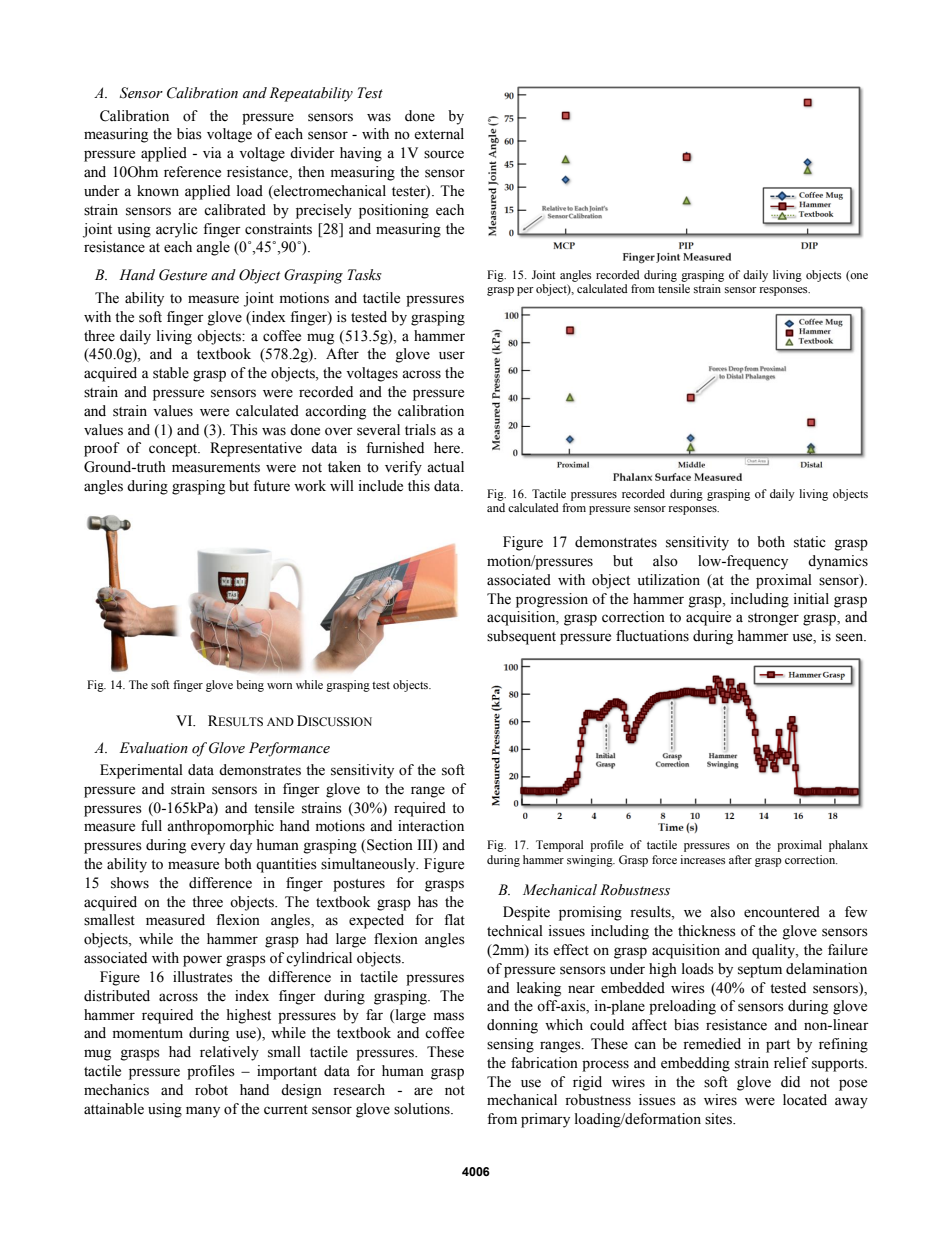 The width and height of the screenshot is (952, 1233). What do you see at coordinates (790, 1081) in the screenshot?
I see `did` at bounding box center [790, 1081].
